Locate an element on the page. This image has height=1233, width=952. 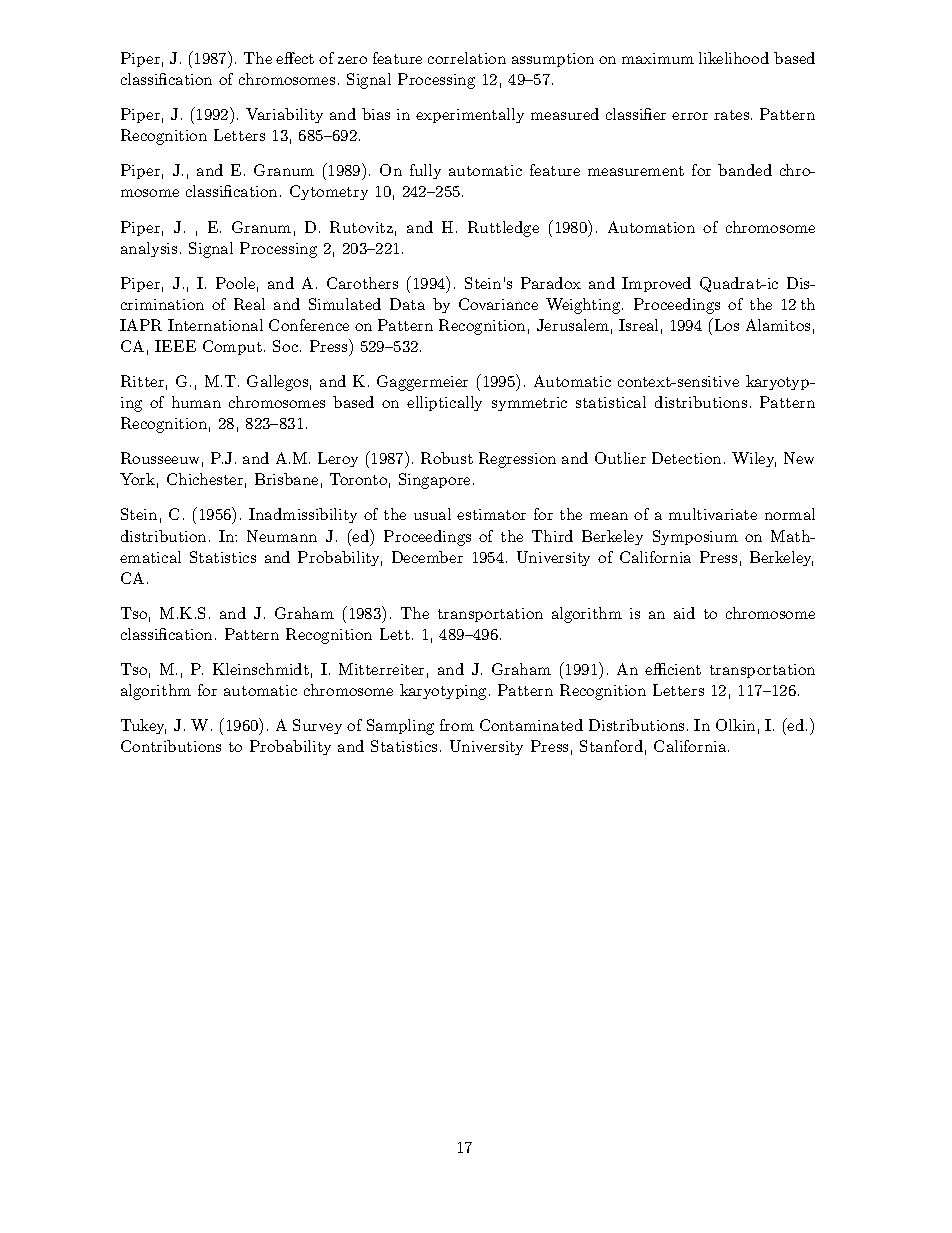
Automation is located at coordinates (651, 227).
